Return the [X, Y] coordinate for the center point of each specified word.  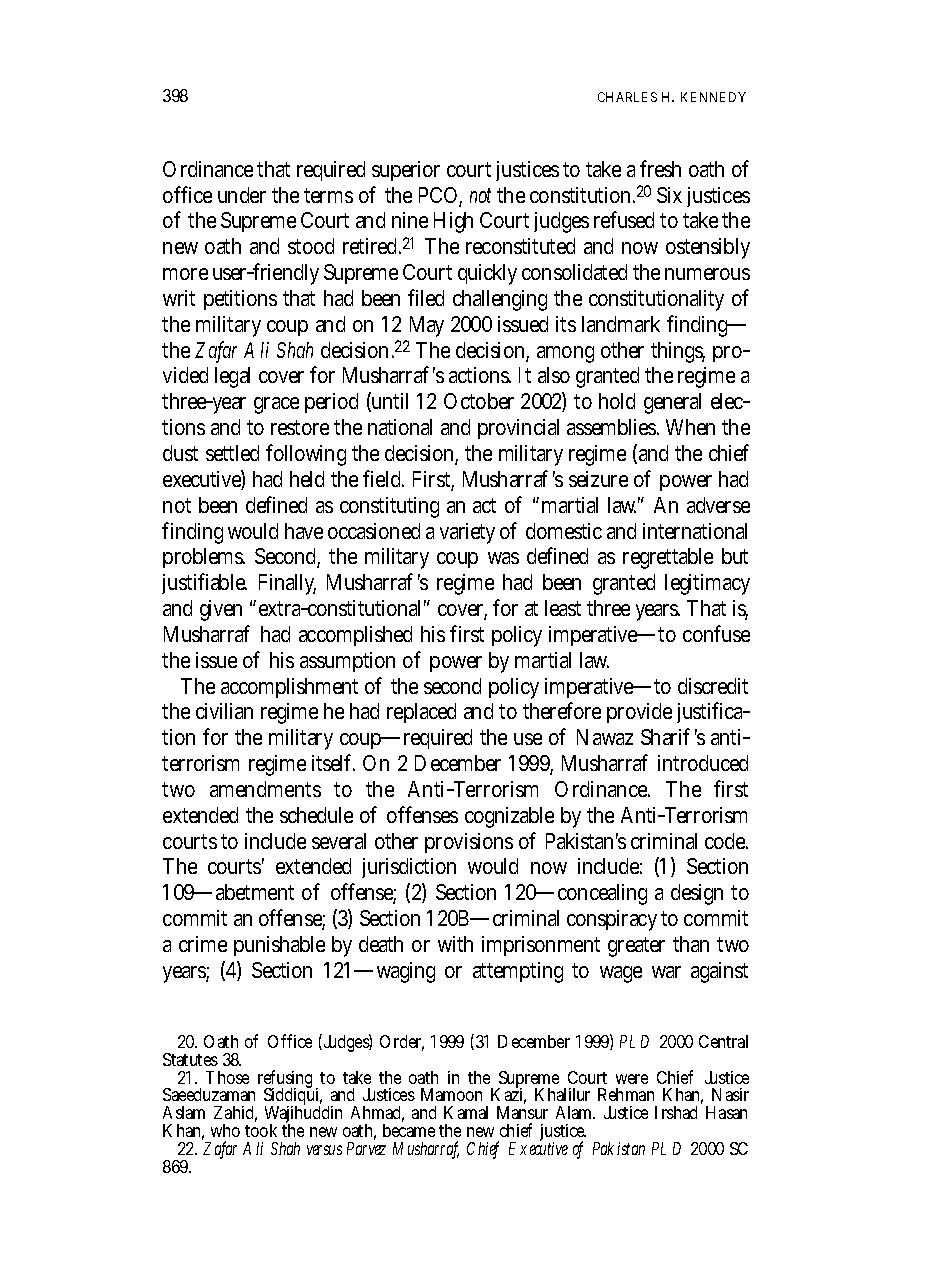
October [479, 401]
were [632, 1079]
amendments [265, 789]
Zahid [235, 1114]
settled [232, 453]
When [690, 427]
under [242, 195]
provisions [469, 843]
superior [406, 171]
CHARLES [627, 97]
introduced [703, 763]
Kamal [466, 1112]
